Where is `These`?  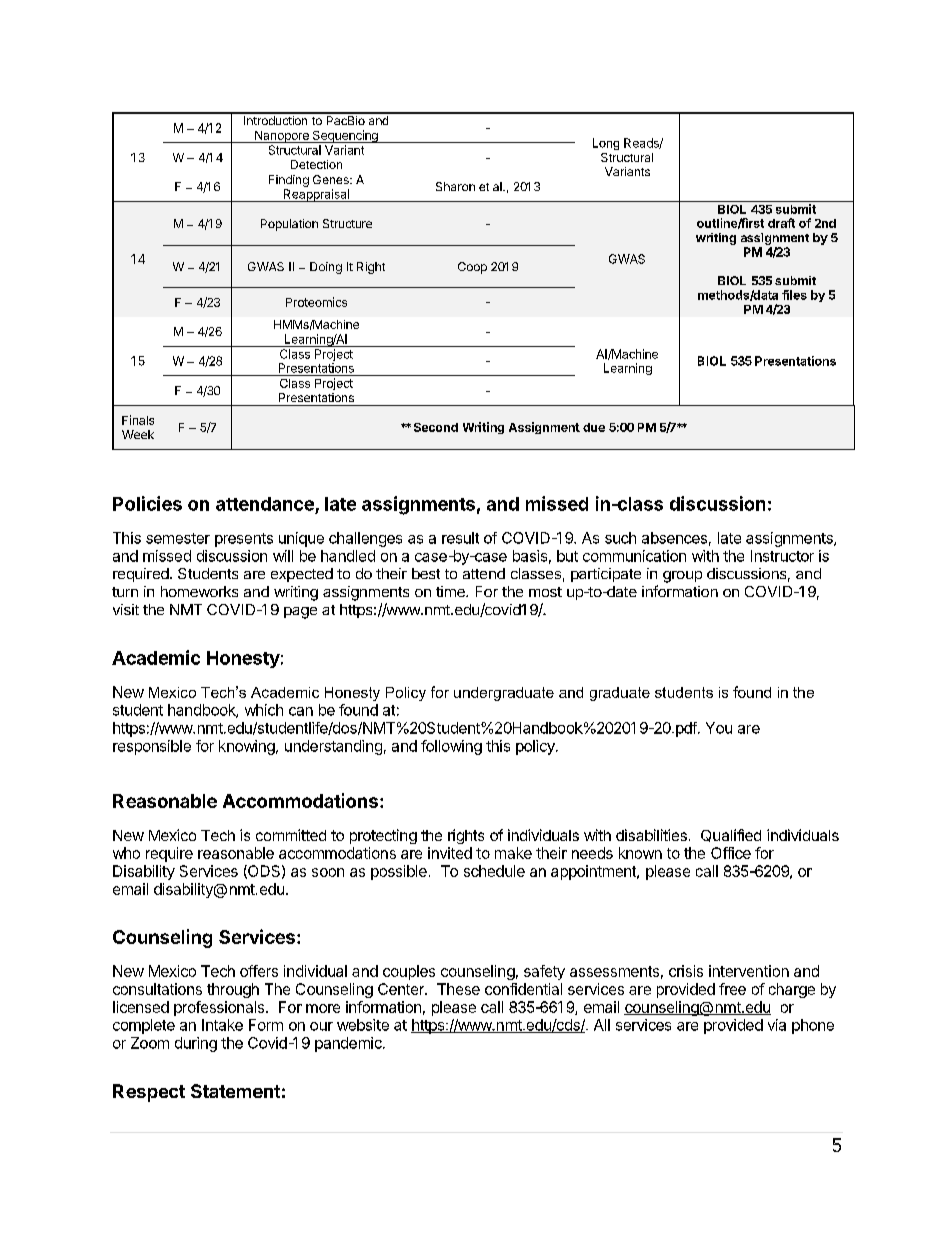 These is located at coordinates (458, 989).
